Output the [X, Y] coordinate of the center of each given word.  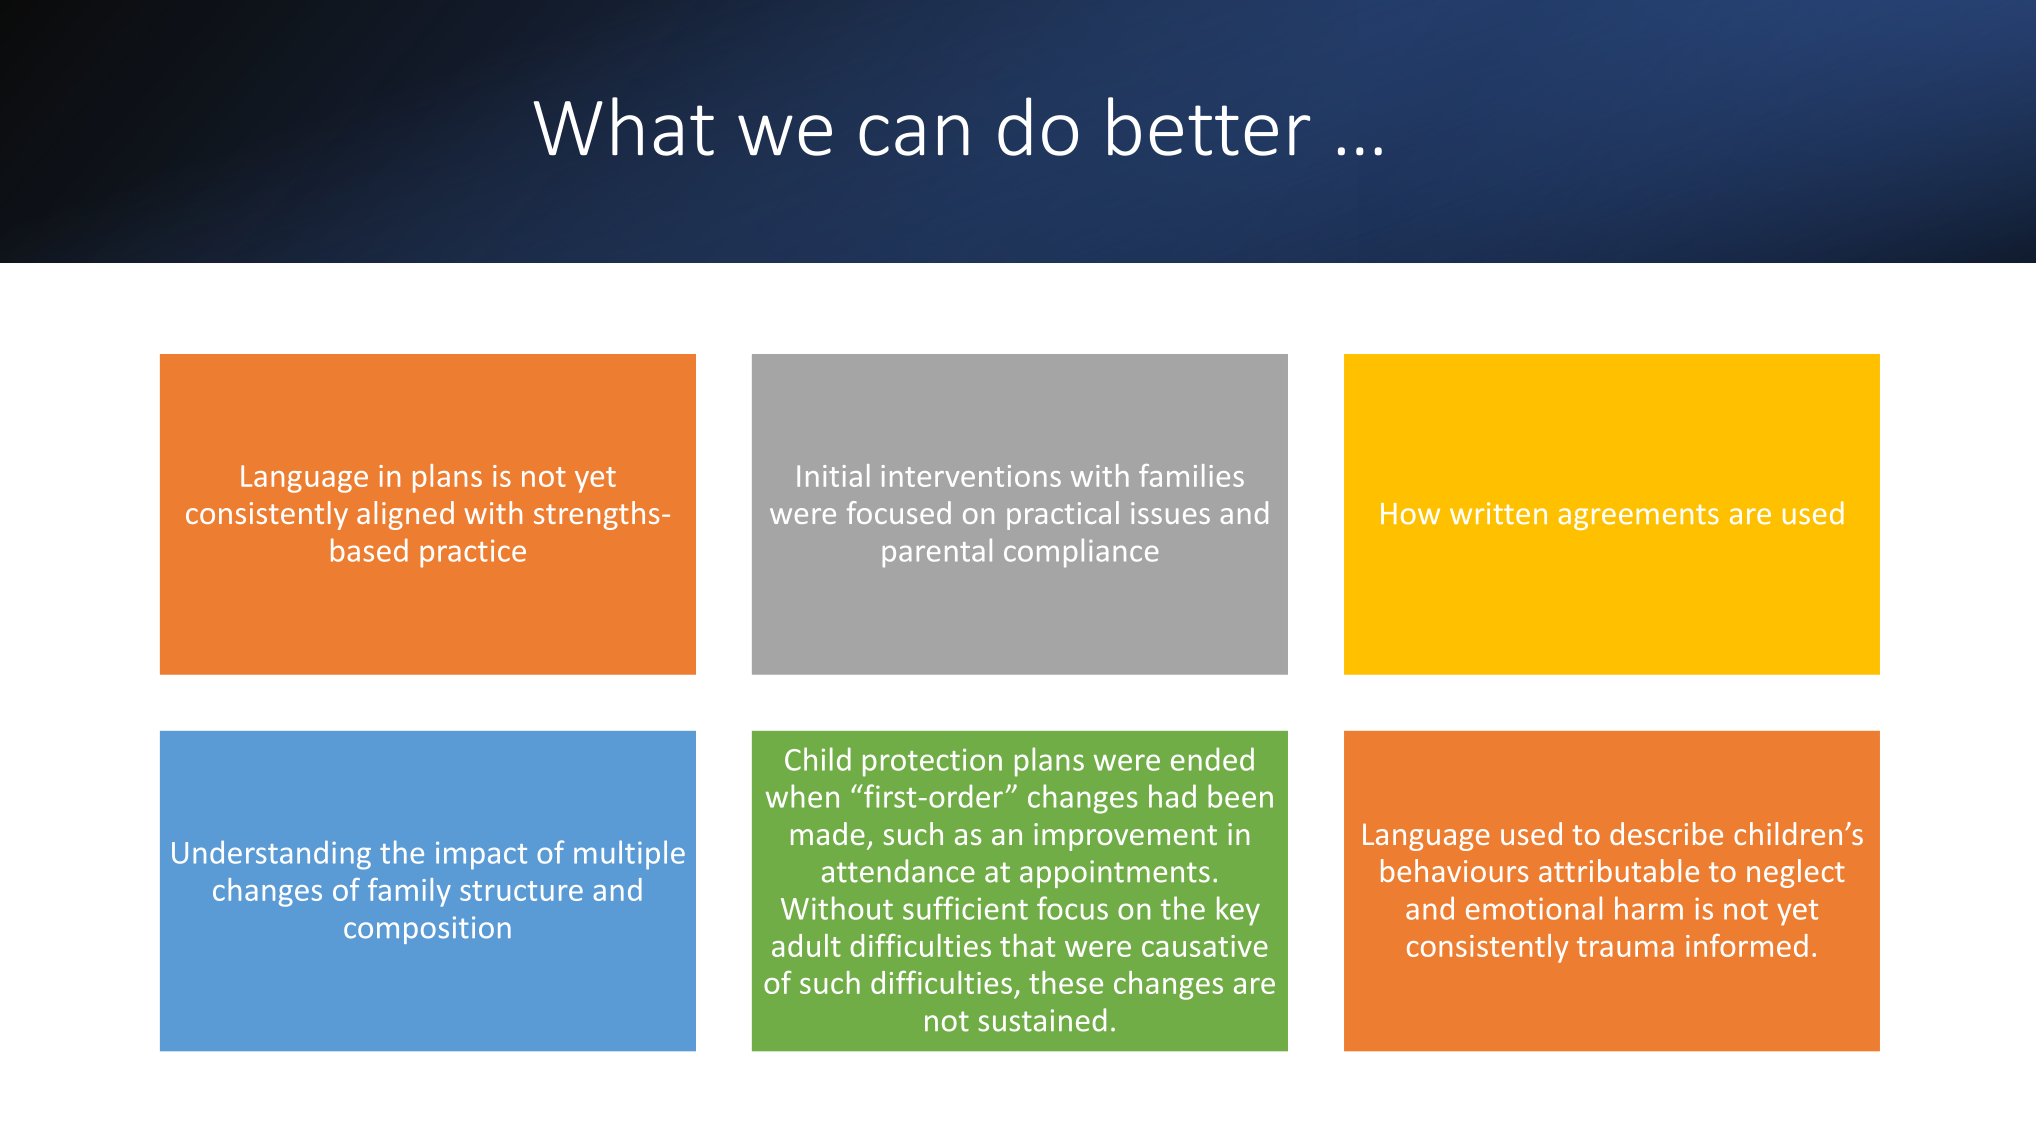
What [624, 126]
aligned [405, 515]
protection [932, 762]
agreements [1639, 517]
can [914, 135]
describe [1666, 833]
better [1209, 126]
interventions [971, 476]
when [802, 796]
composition [427, 930]
